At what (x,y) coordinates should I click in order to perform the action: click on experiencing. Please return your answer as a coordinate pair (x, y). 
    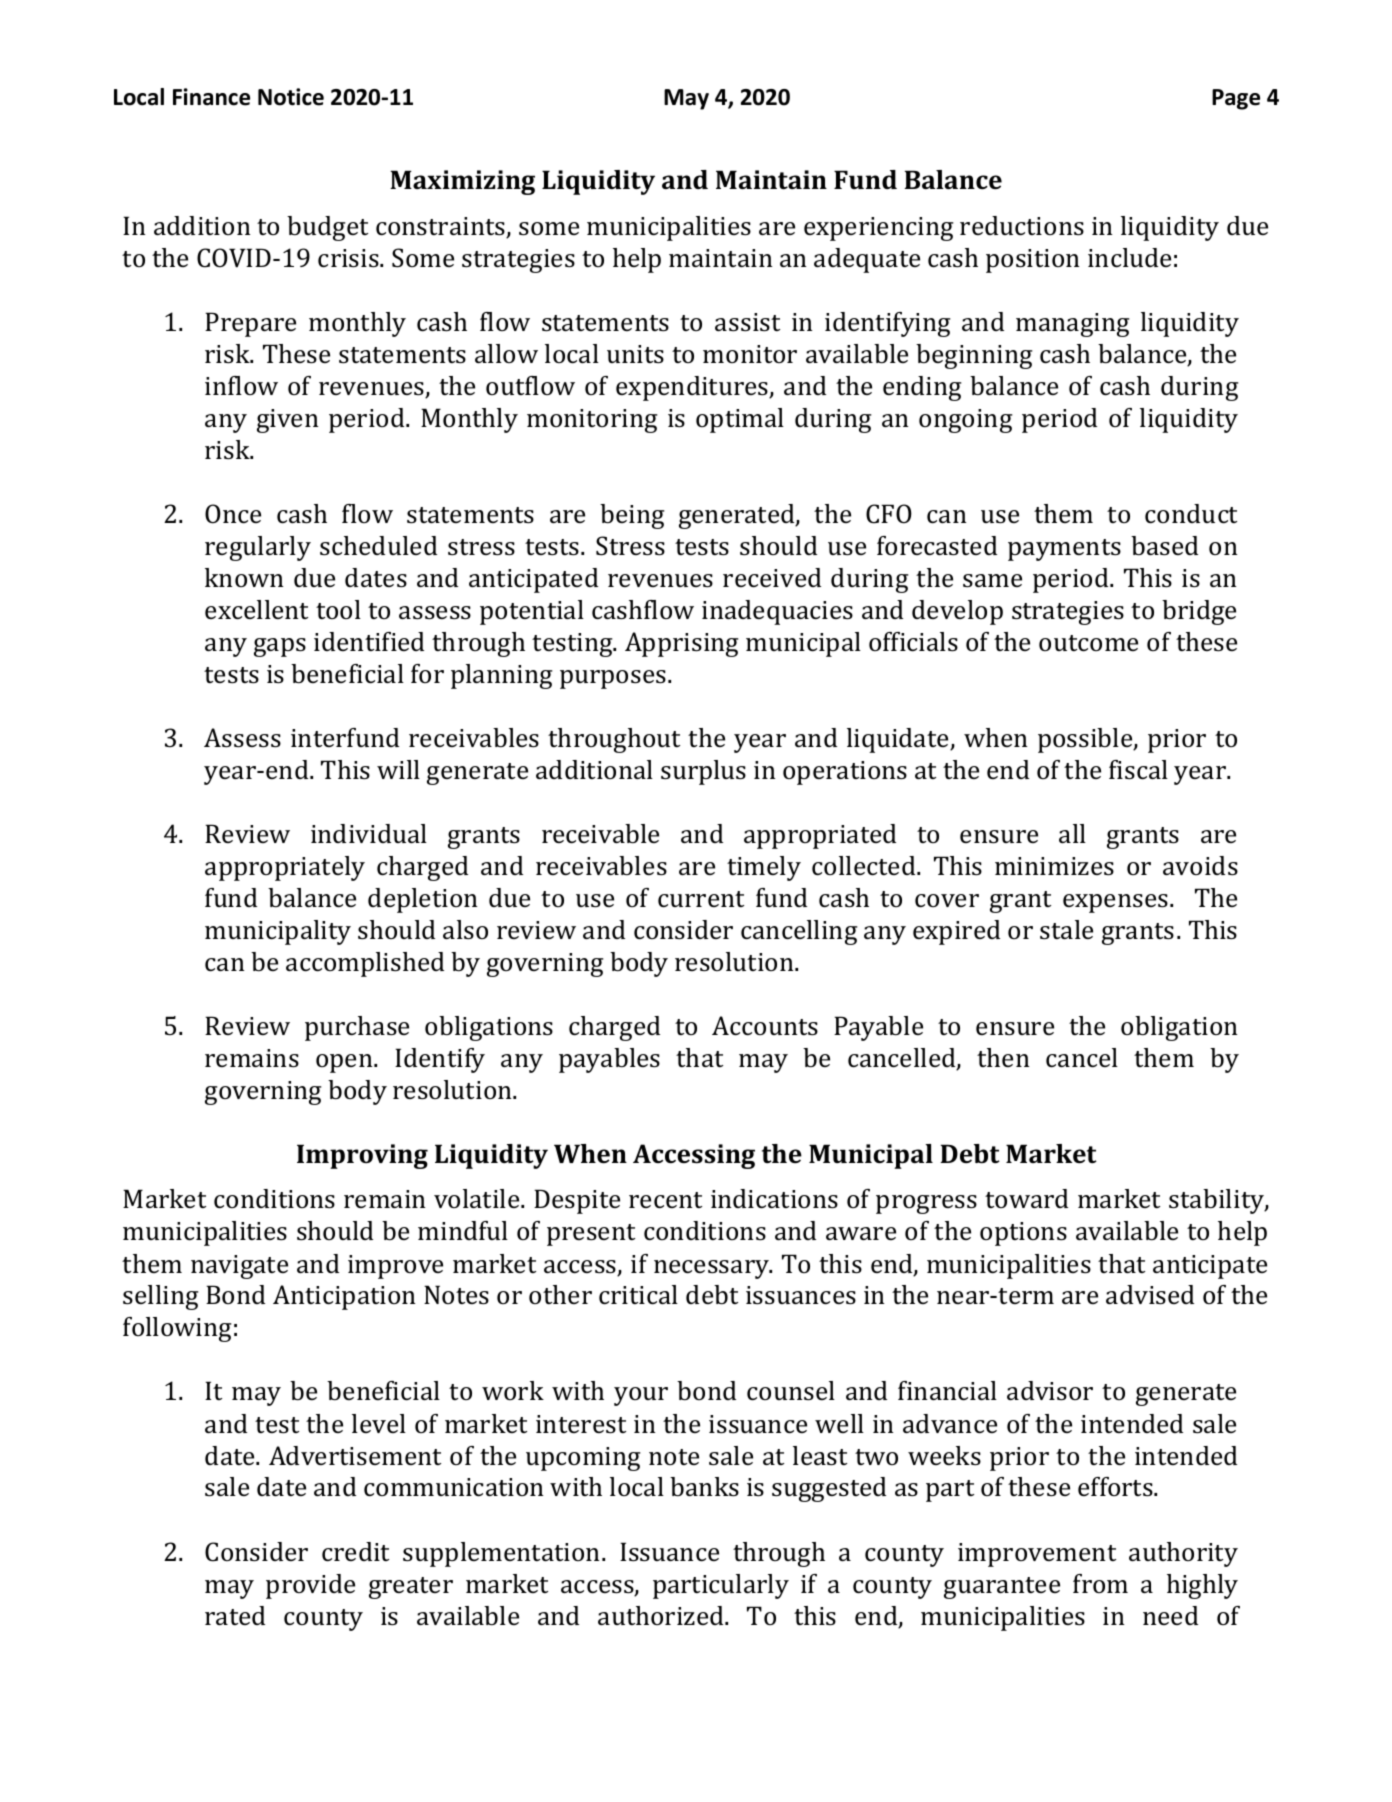
    Looking at the image, I should click on (878, 229).
